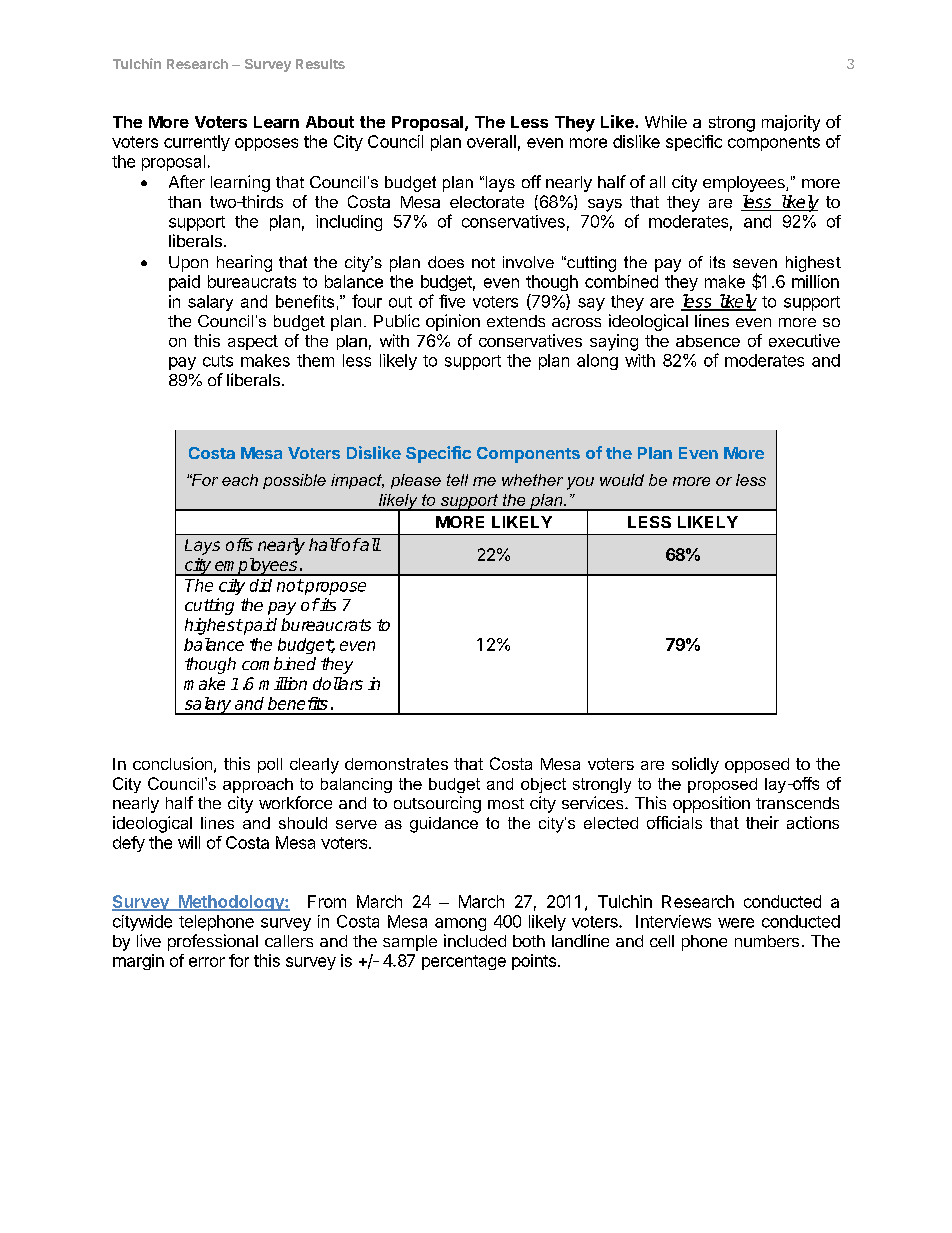  I want to click on professional, so click(213, 942).
